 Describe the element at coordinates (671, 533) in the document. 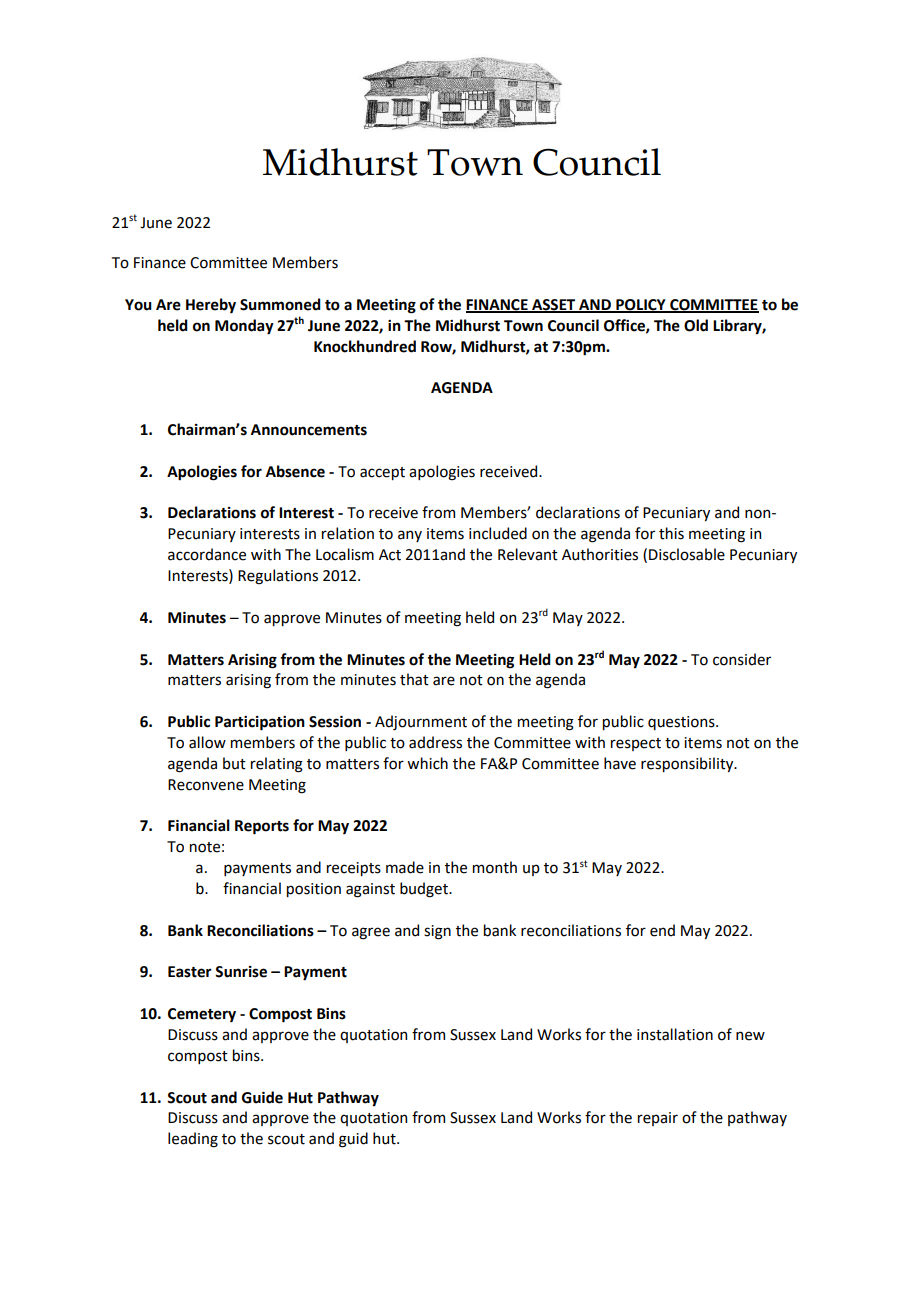

I see `this` at that location.
